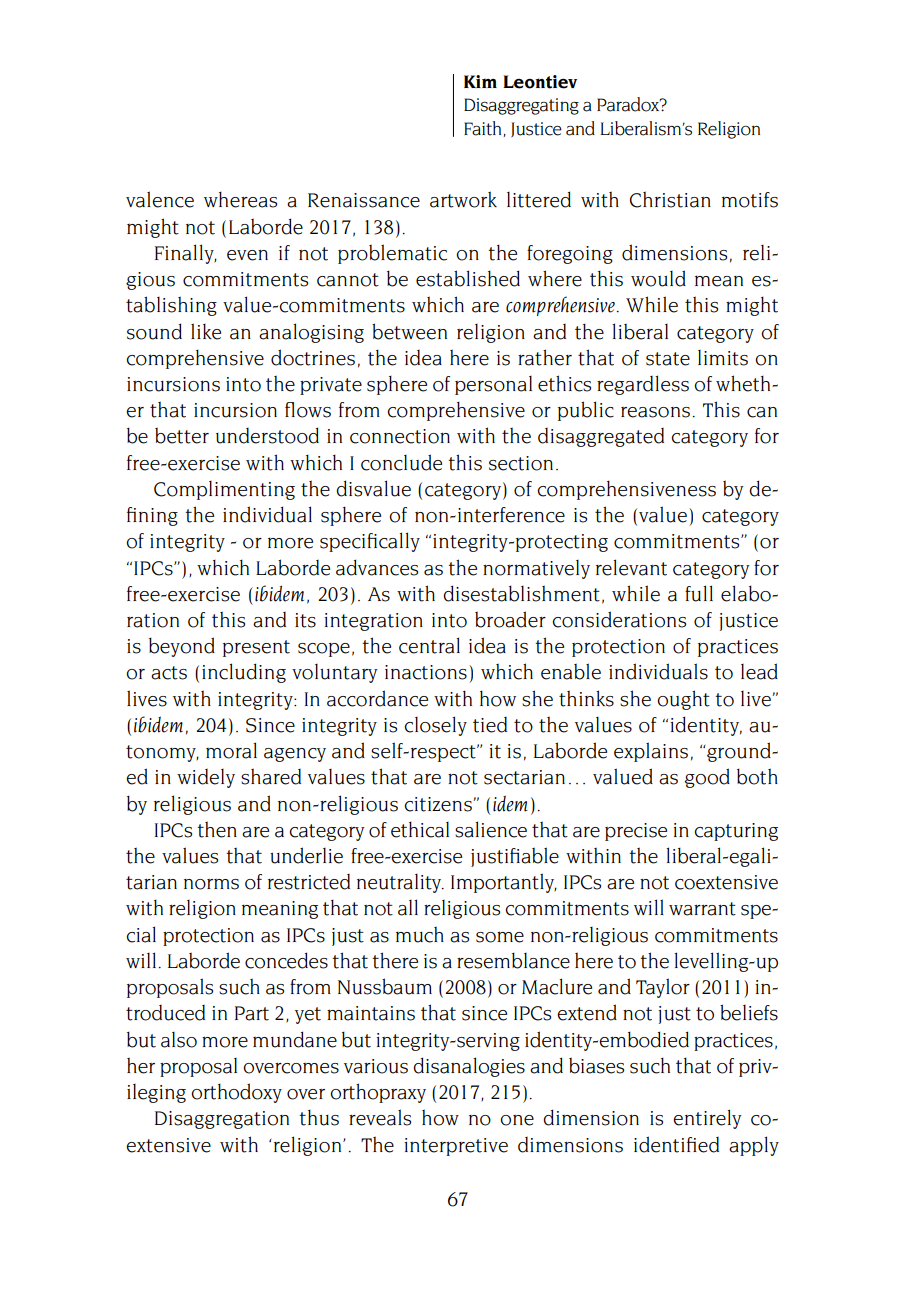 The image size is (905, 1316). What do you see at coordinates (504, 883) in the document?
I see `Importantly` at bounding box center [504, 883].
